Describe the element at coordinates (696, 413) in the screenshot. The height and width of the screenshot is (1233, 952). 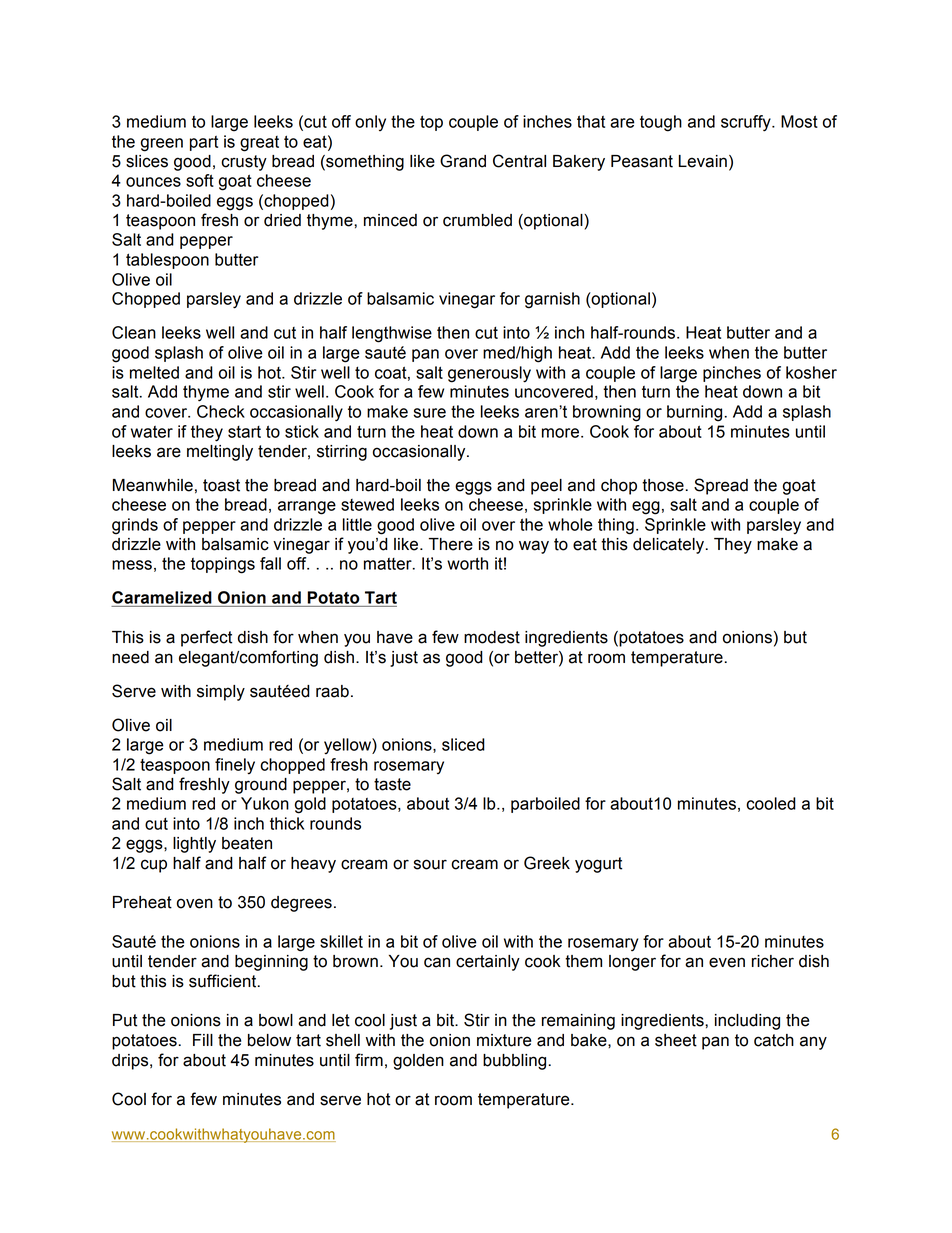
I see `burning` at that location.
